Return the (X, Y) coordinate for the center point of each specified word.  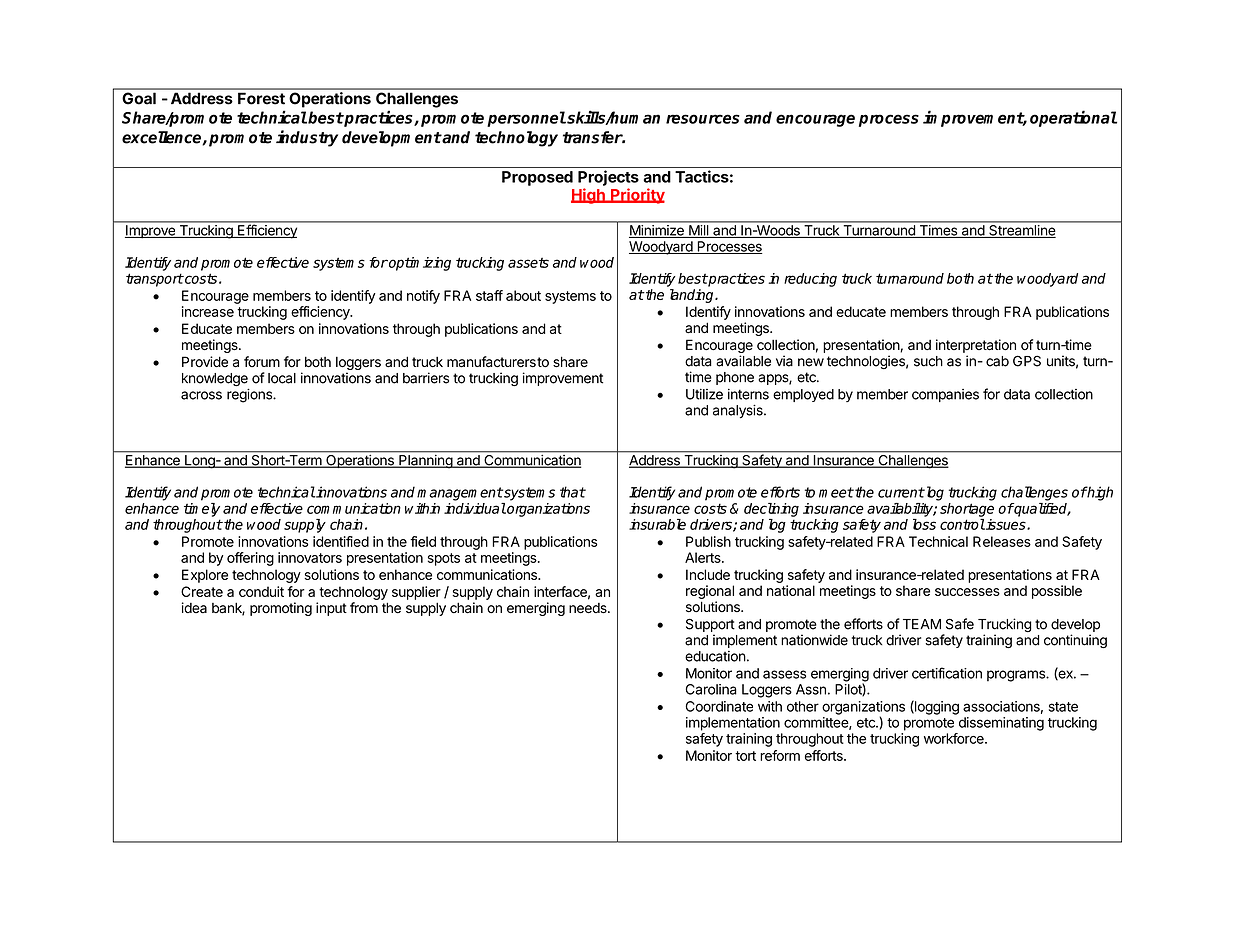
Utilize (704, 394)
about (523, 295)
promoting (281, 609)
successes (967, 592)
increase (208, 311)
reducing (810, 280)
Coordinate (719, 706)
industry (307, 138)
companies (945, 395)
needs (589, 608)
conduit (261, 591)
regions (250, 395)
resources (703, 119)
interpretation (976, 346)
